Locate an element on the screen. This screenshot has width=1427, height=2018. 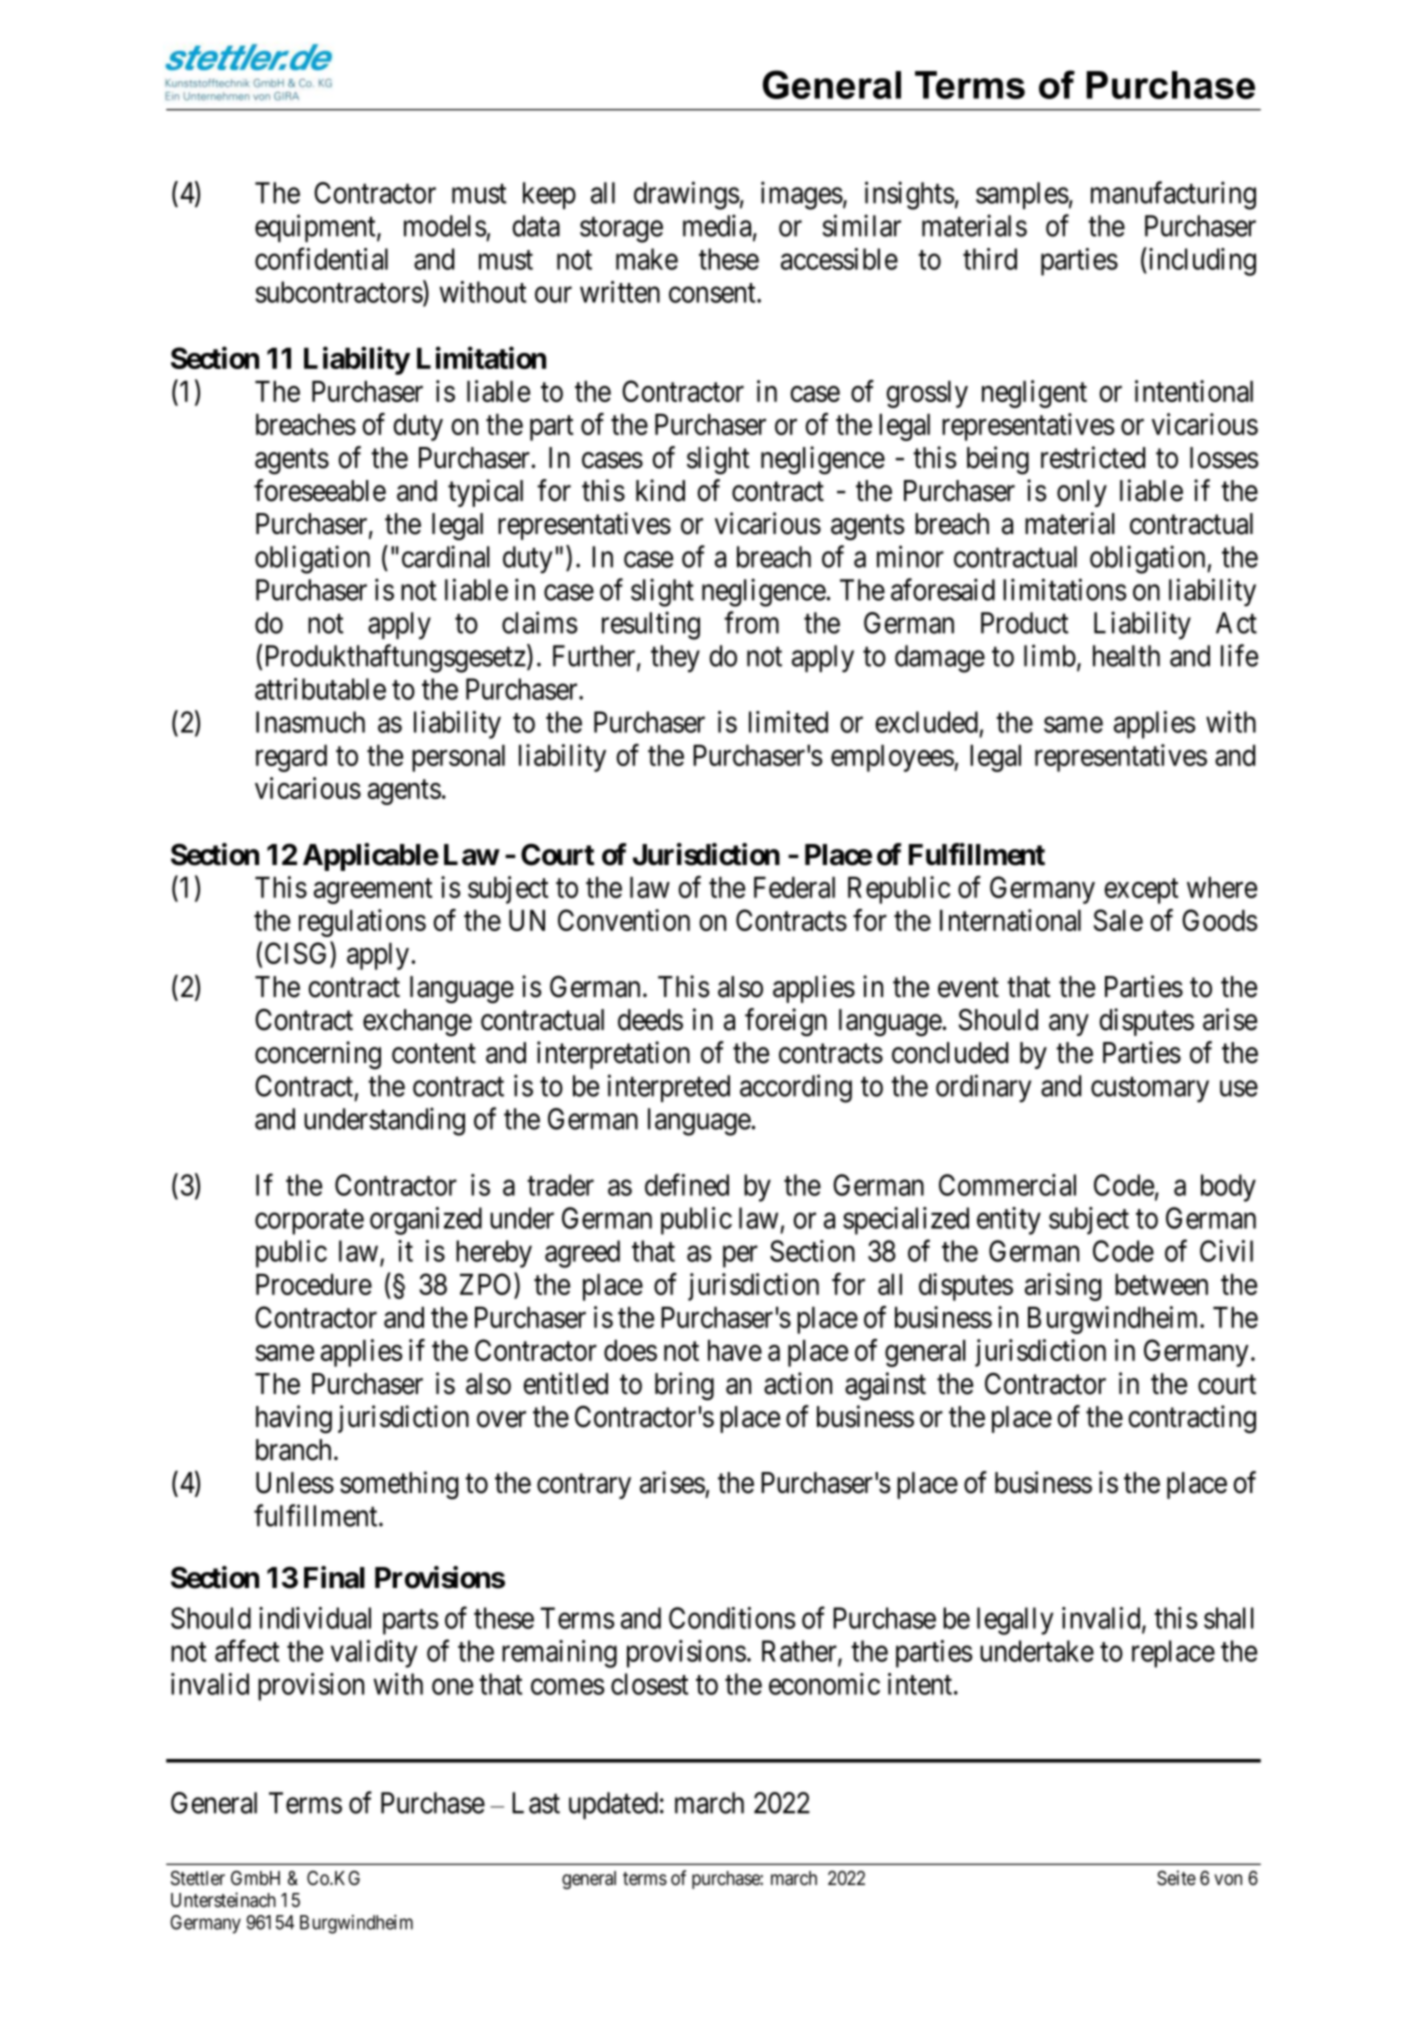
concerning is located at coordinates (318, 1055).
